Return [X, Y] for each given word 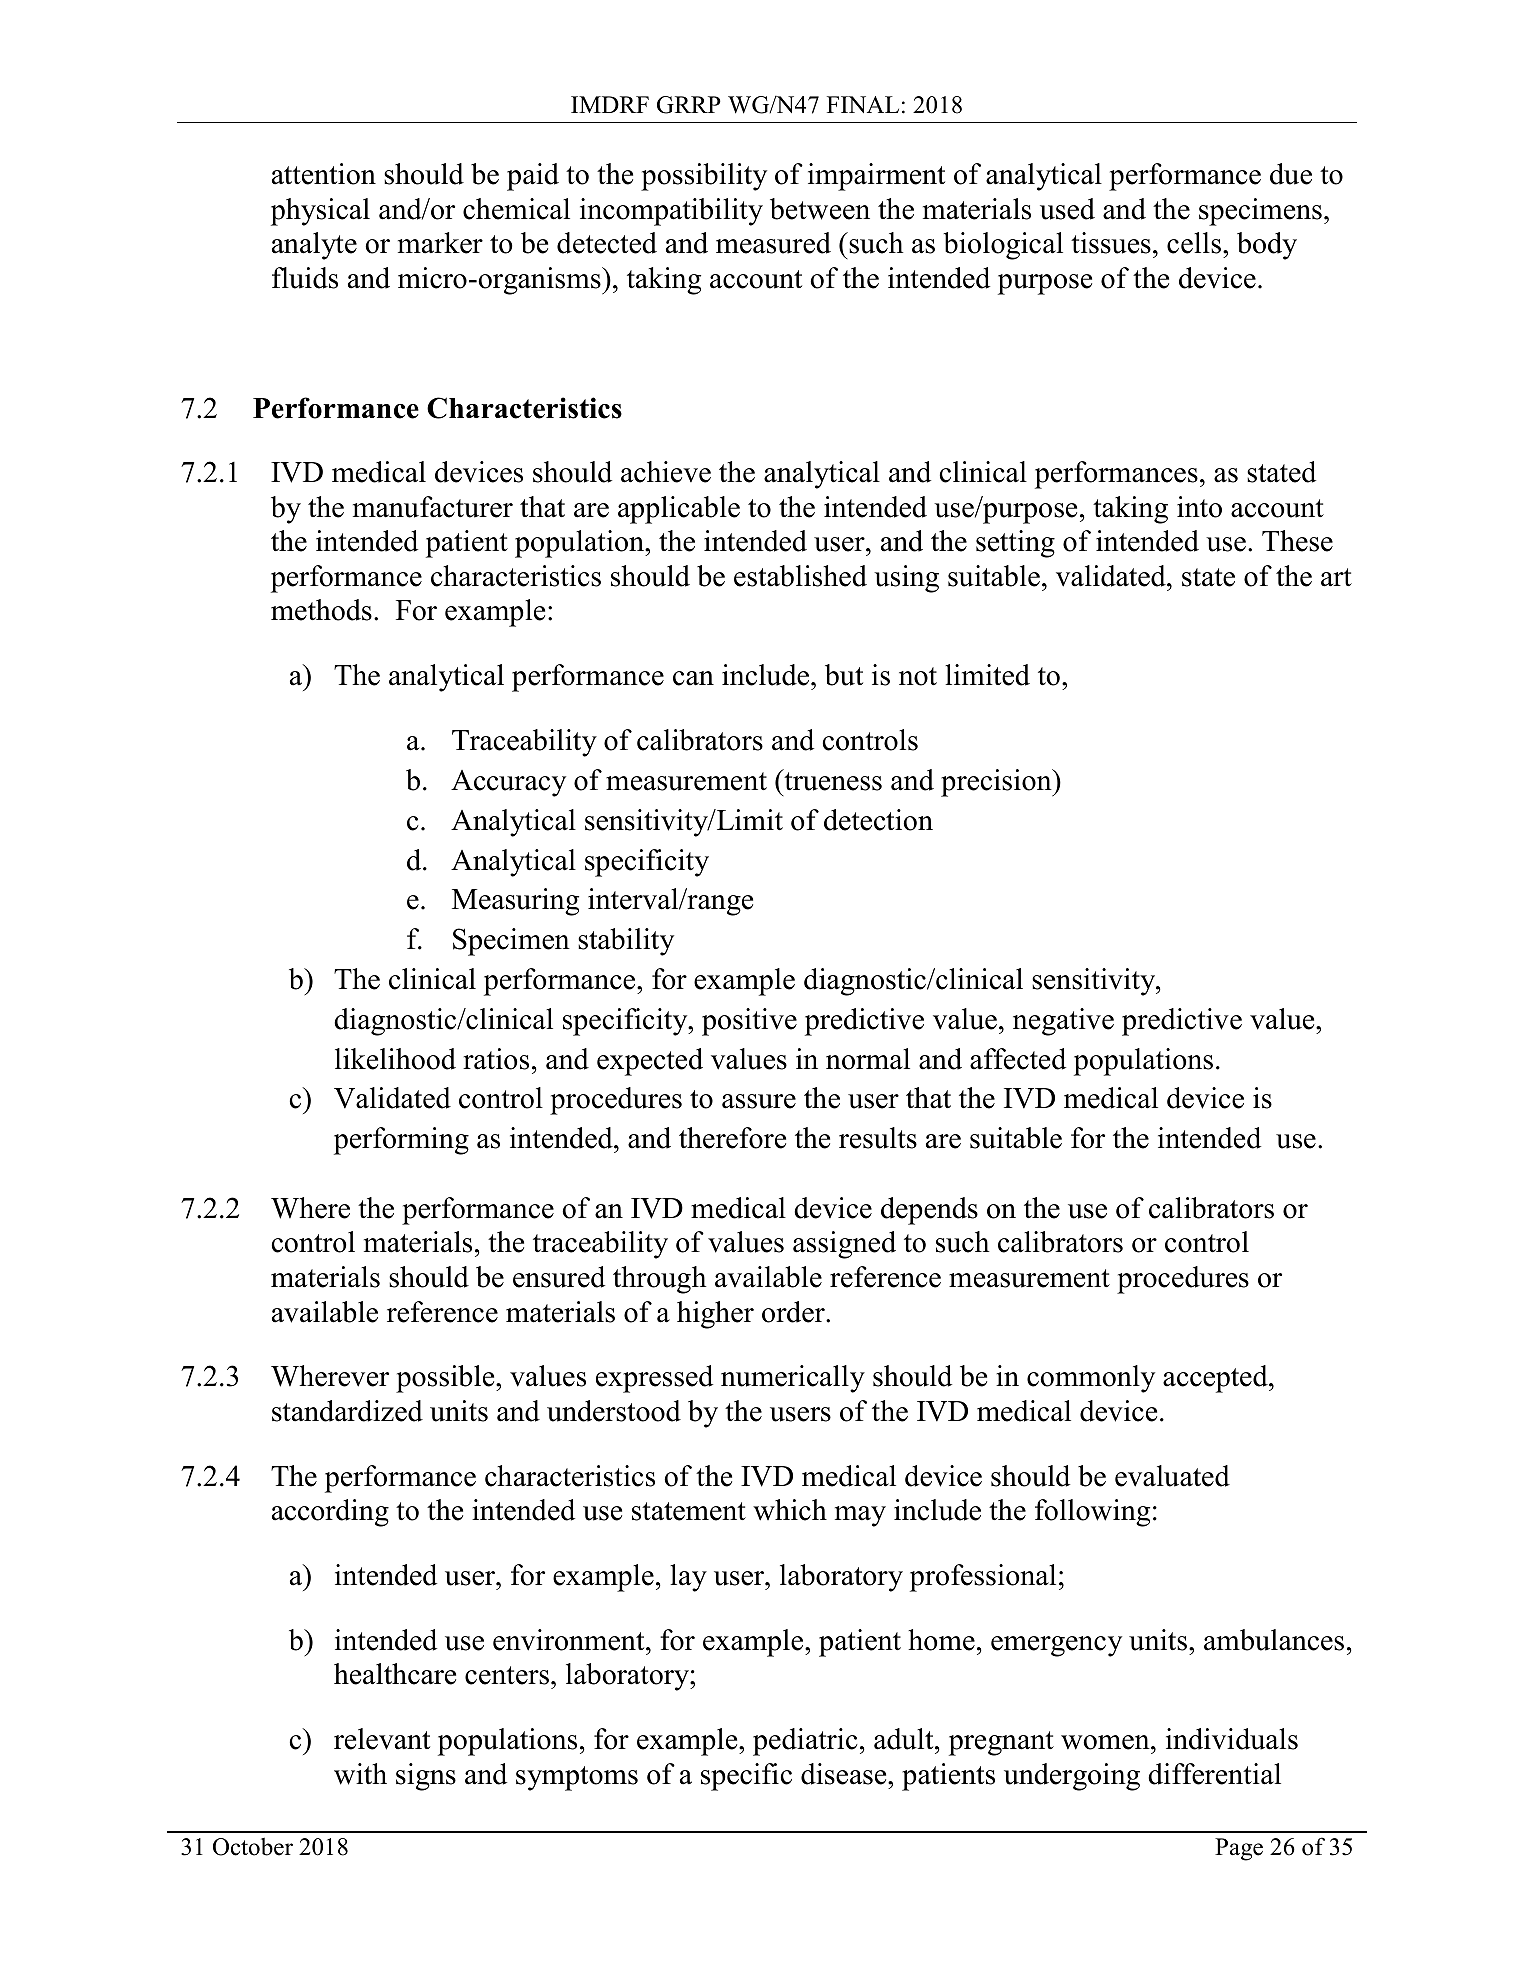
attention [324, 174]
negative [1063, 1022]
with [360, 1774]
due [1291, 174]
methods [321, 610]
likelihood [395, 1059]
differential [1214, 1774]
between [820, 209]
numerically [793, 1379]
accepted [1216, 1379]
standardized [347, 1411]
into [1199, 507]
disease [845, 1774]
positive [749, 1022]
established [800, 576]
